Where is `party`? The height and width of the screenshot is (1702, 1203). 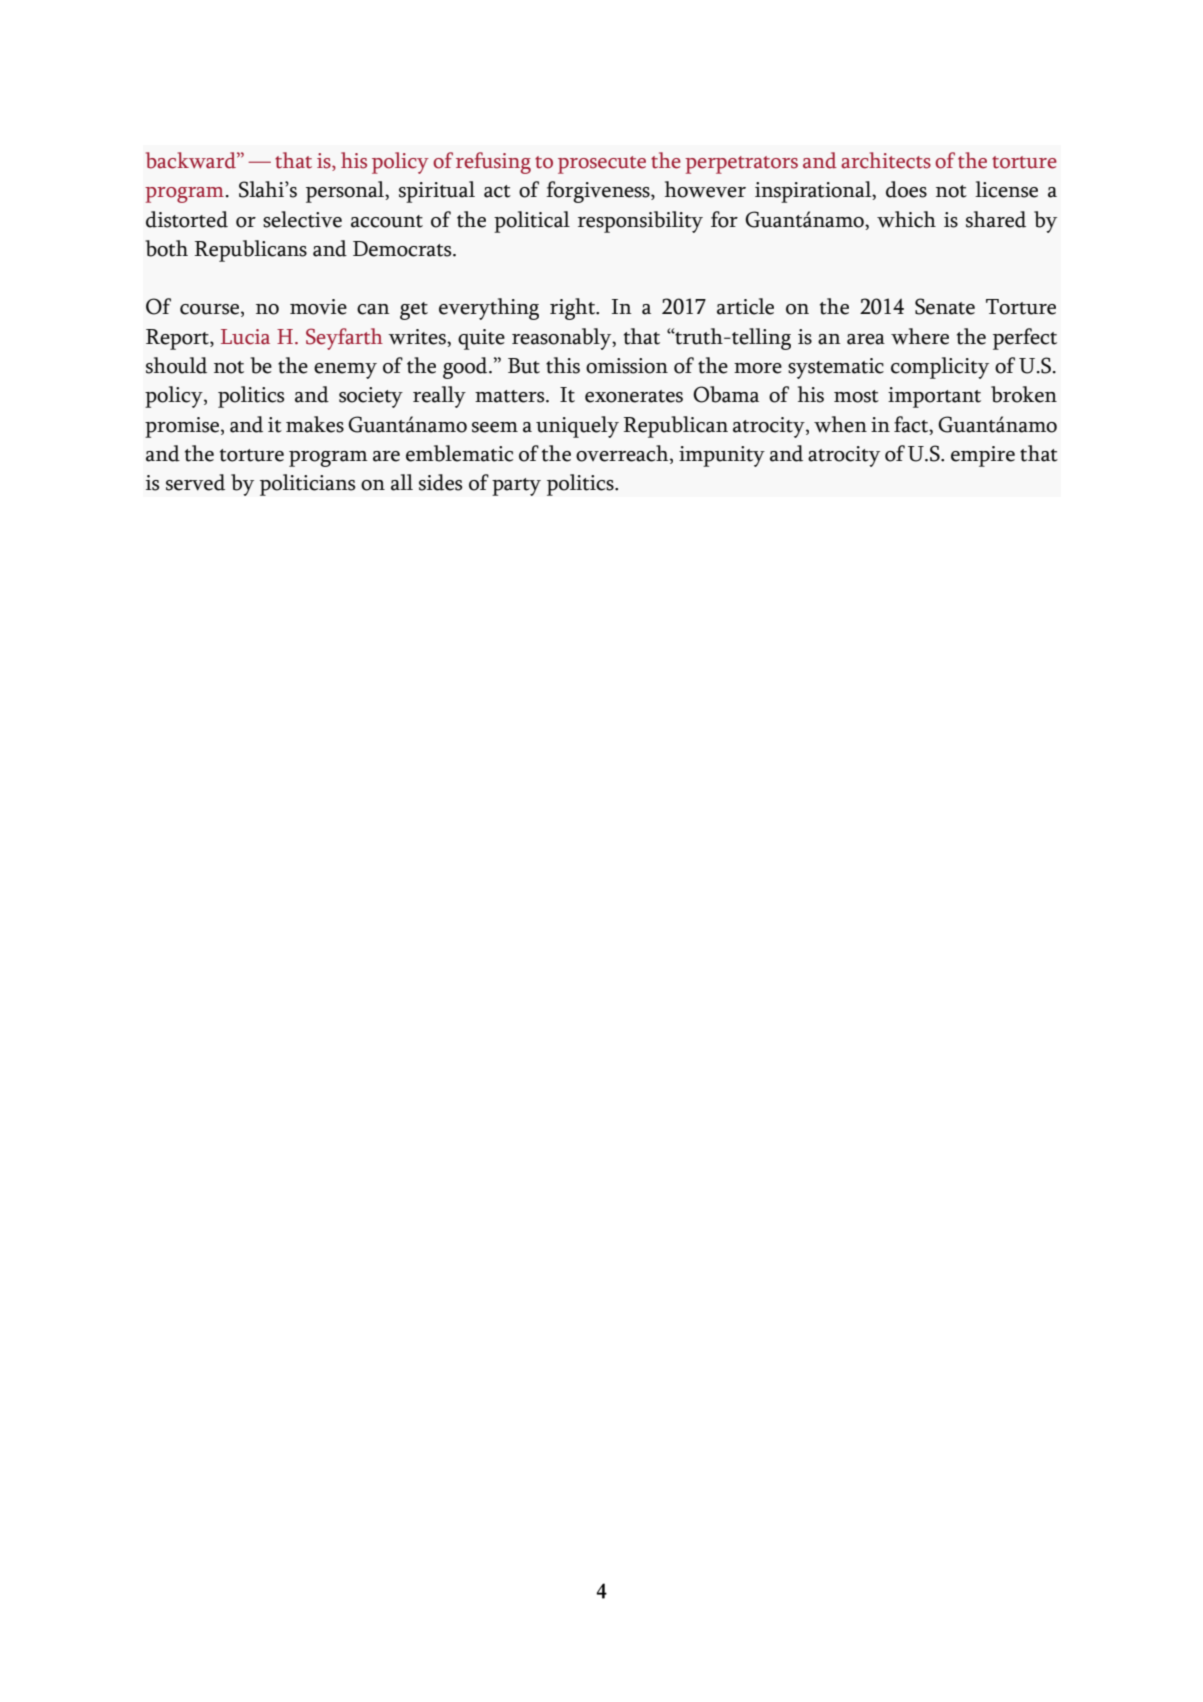 party is located at coordinates (516, 487).
